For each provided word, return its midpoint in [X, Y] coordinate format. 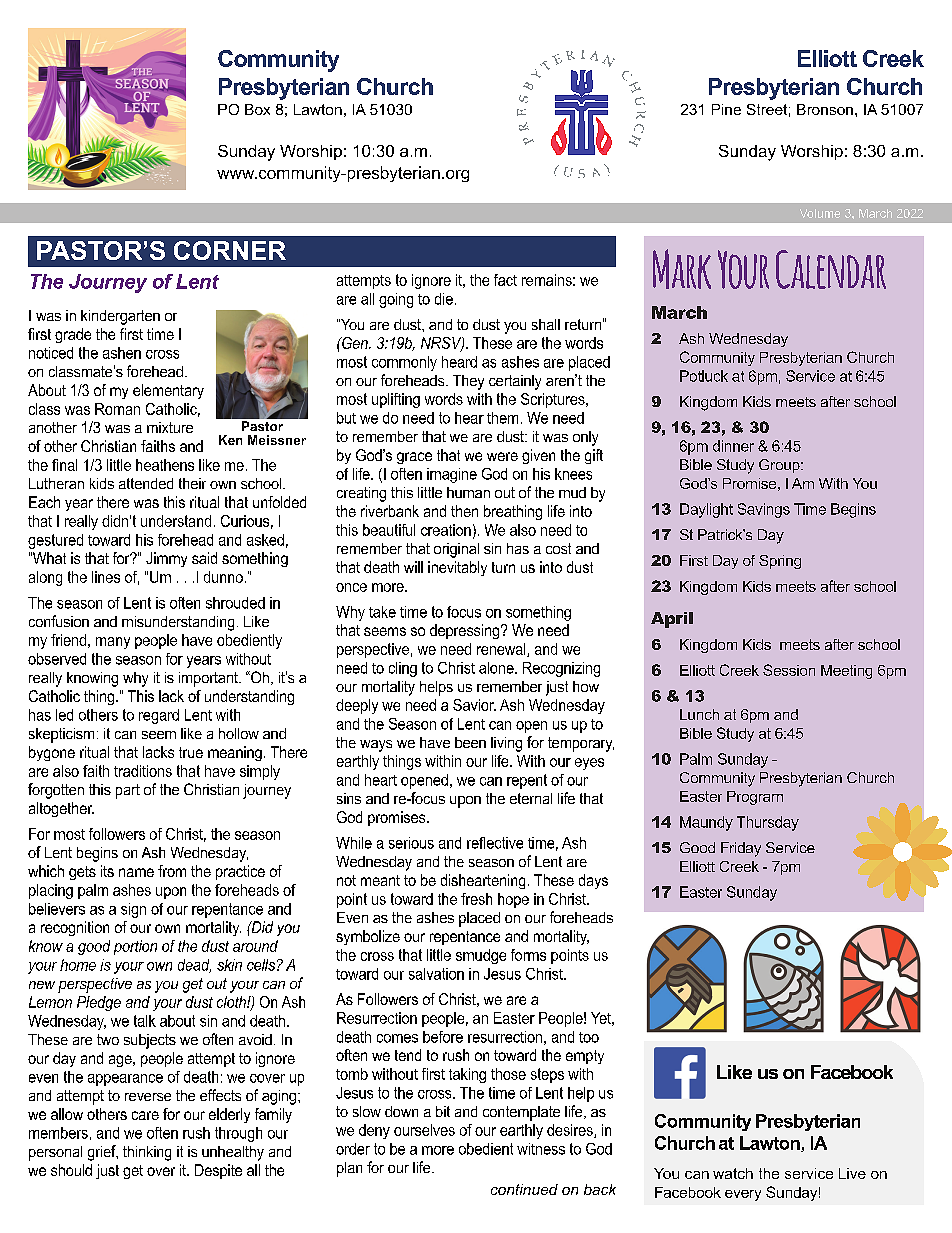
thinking [147, 1153]
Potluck [704, 376]
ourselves [424, 1130]
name [136, 872]
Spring [780, 562]
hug [137, 588]
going [396, 300]
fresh [476, 899]
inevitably [457, 568]
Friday [741, 849]
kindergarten [120, 317]
